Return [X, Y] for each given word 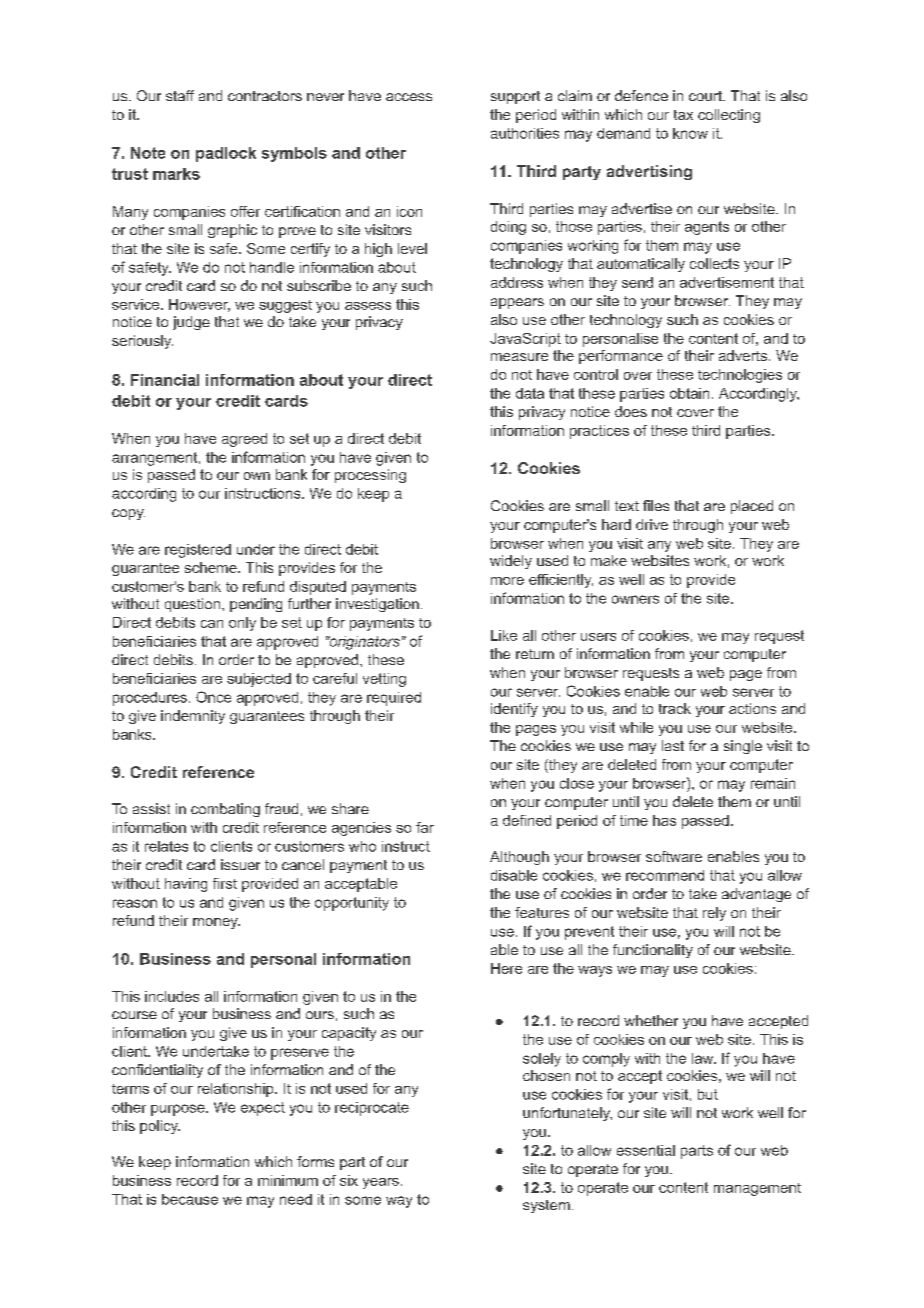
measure [519, 357]
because [190, 1199]
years [381, 1183]
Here [506, 968]
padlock [226, 154]
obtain [689, 393]
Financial [165, 380]
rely [714, 914]
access [409, 97]
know [690, 133]
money [216, 923]
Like [504, 635]
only [242, 624]
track [675, 708]
